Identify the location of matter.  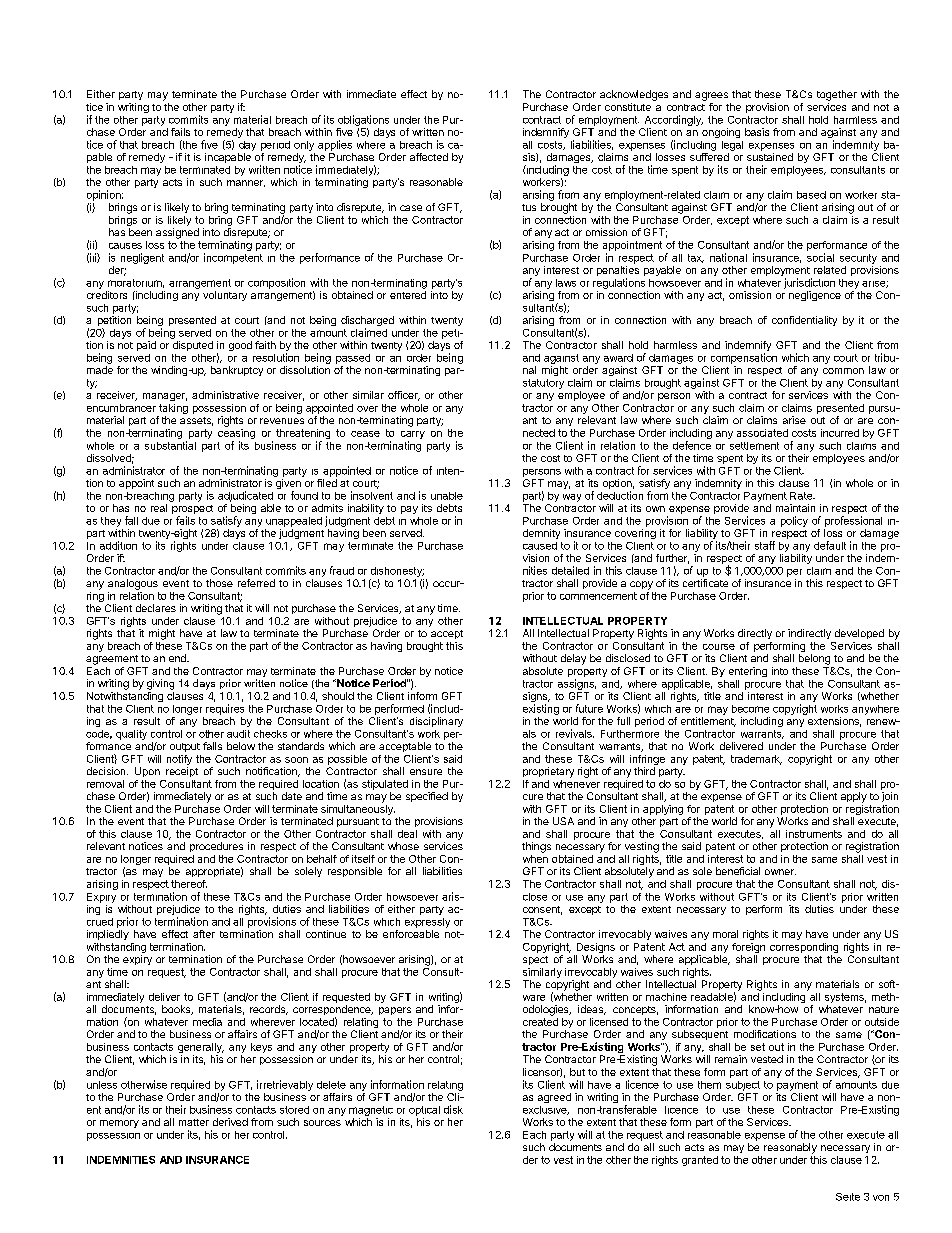
(194, 1122).
